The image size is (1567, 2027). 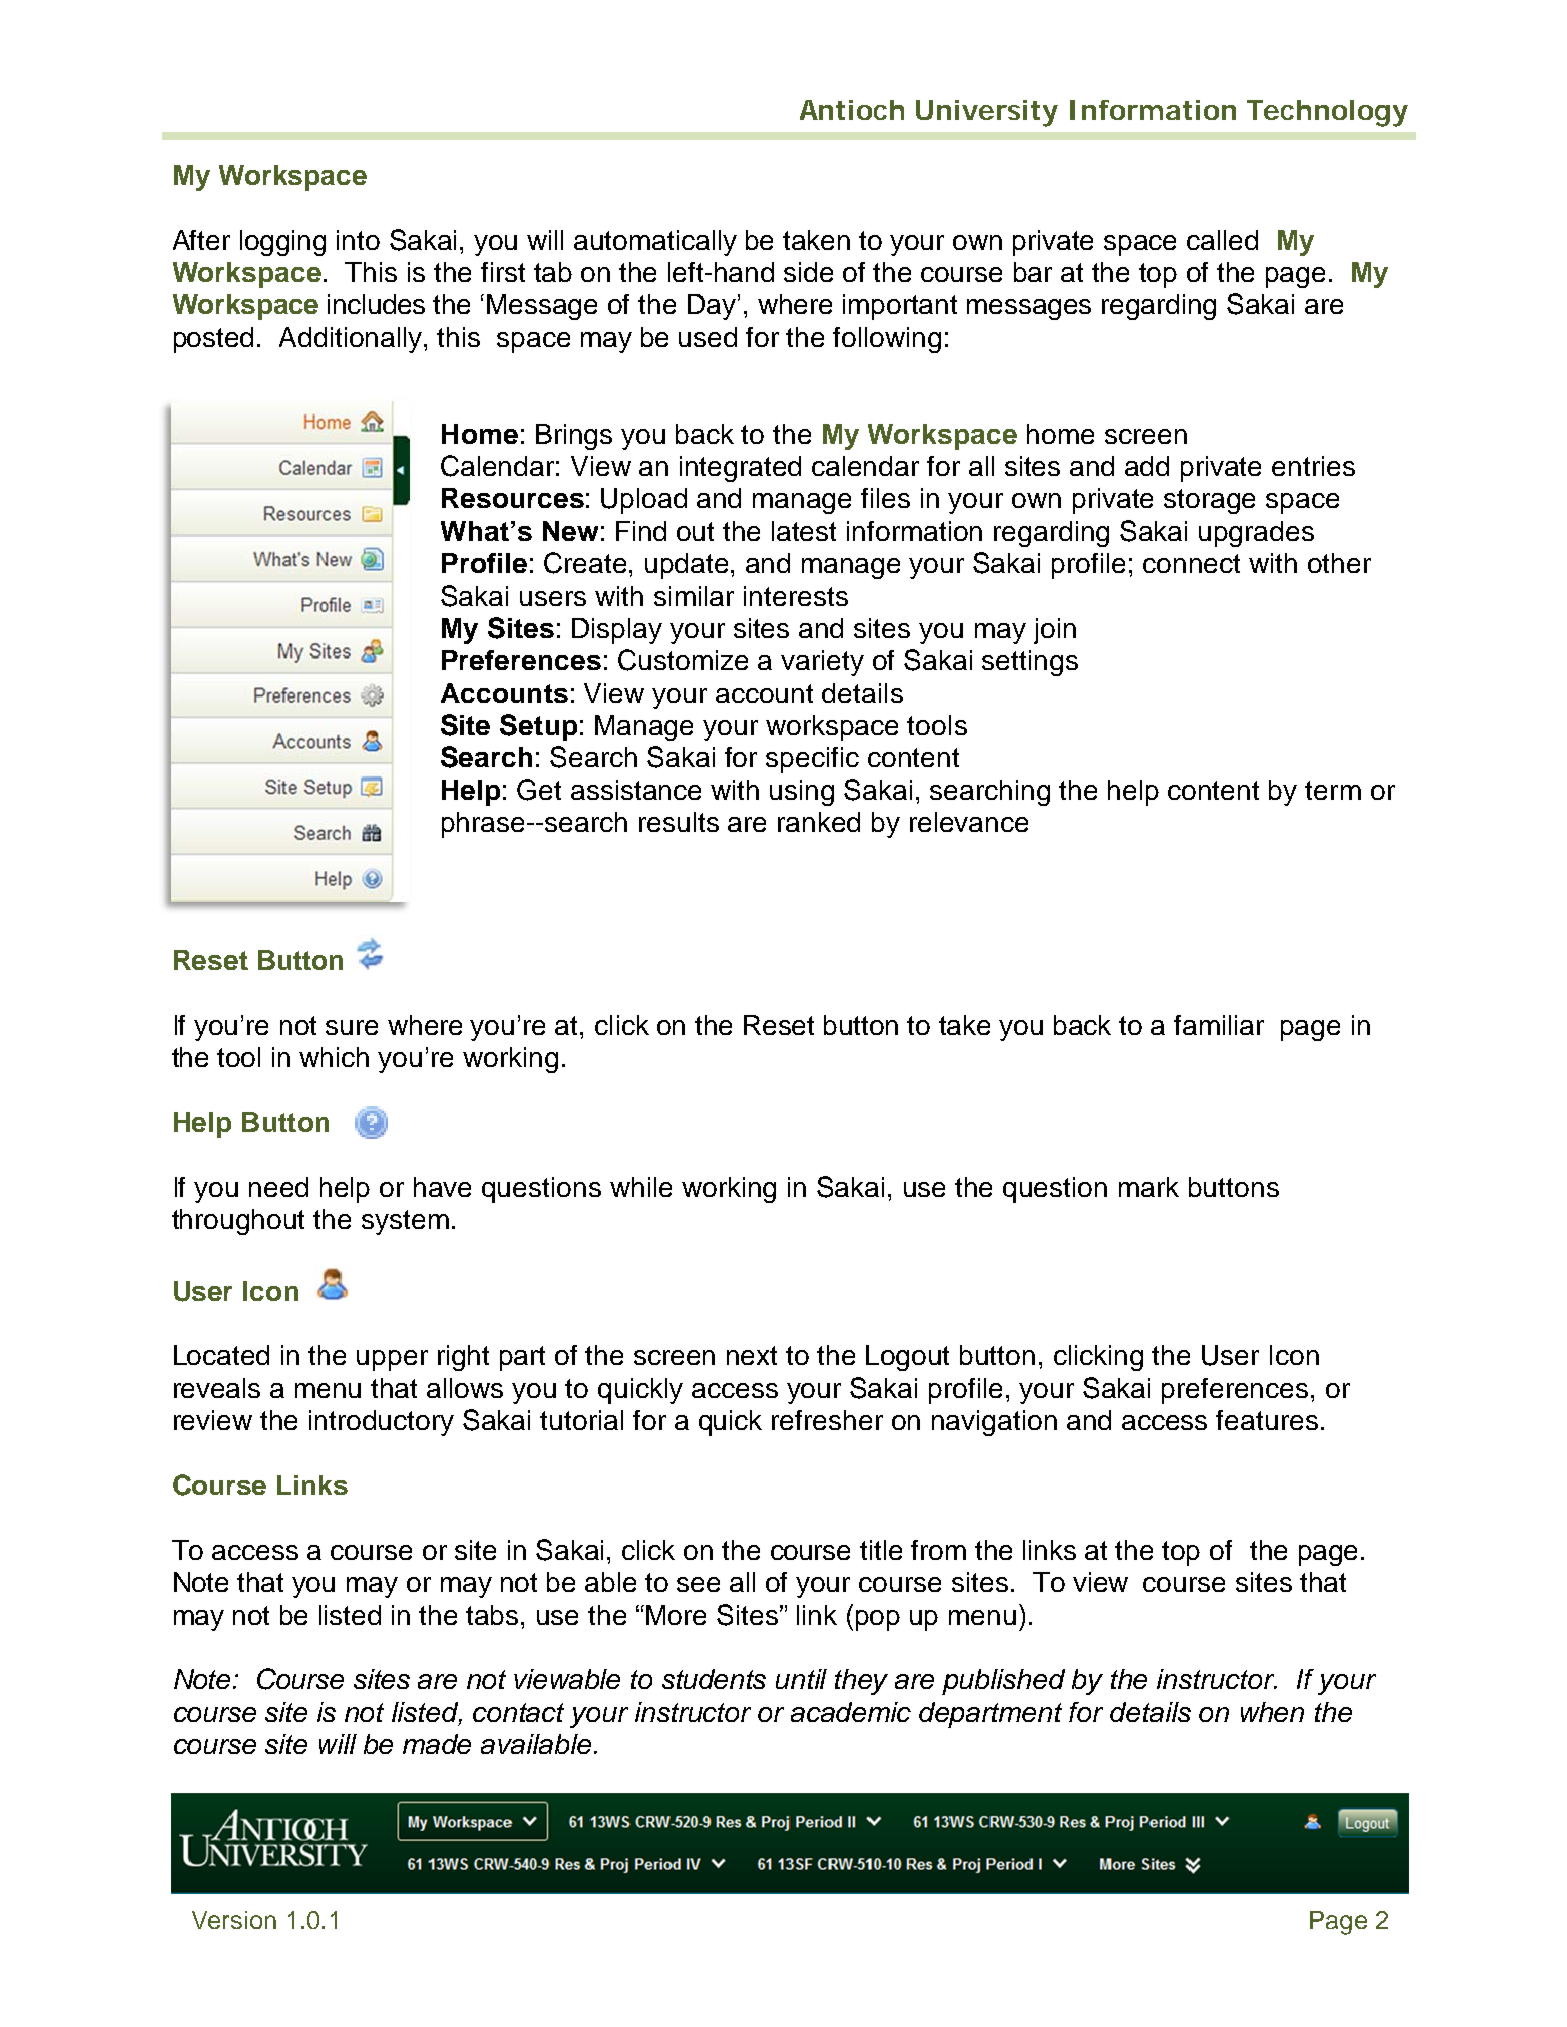 I want to click on Antioch, so click(x=852, y=110).
